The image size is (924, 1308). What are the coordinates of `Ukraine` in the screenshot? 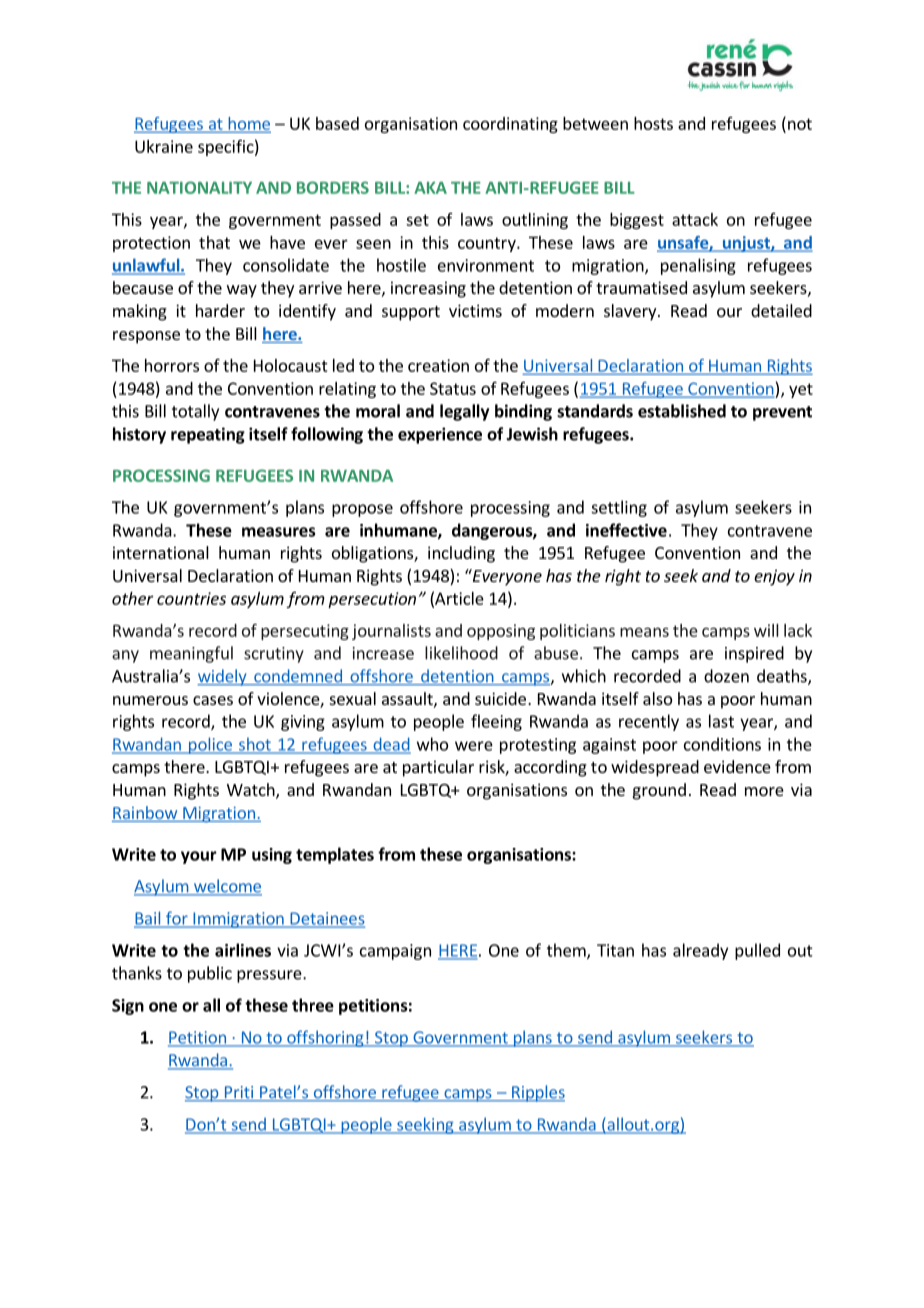 It's located at (164, 146).
